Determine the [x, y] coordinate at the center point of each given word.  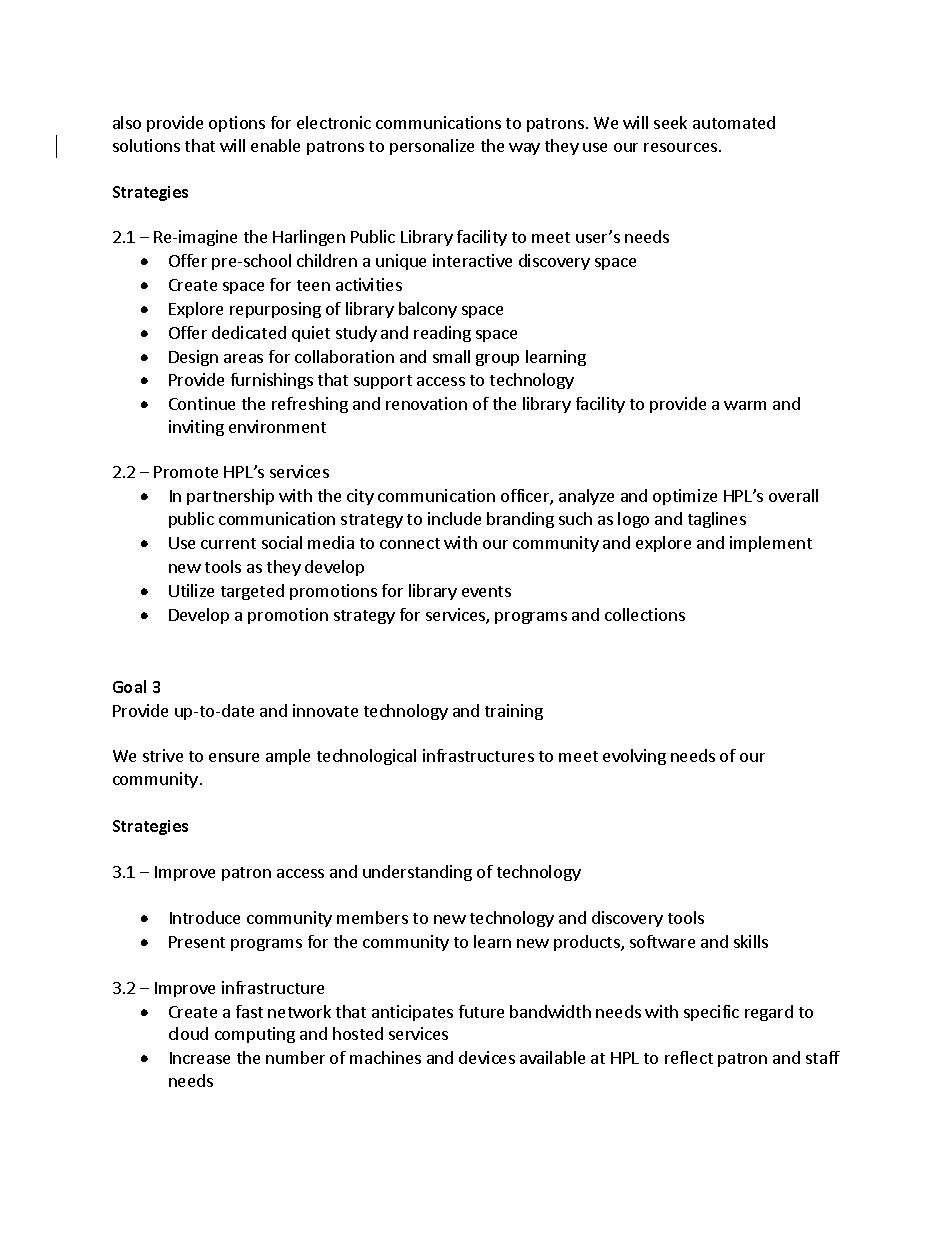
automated [734, 122]
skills [751, 941]
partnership [230, 497]
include [454, 518]
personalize [432, 147]
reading [442, 334]
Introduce [205, 917]
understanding [417, 873]
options [237, 124]
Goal [129, 686]
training [514, 712]
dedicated [249, 332]
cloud [188, 1033]
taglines [717, 520]
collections [645, 614]
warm [745, 405]
